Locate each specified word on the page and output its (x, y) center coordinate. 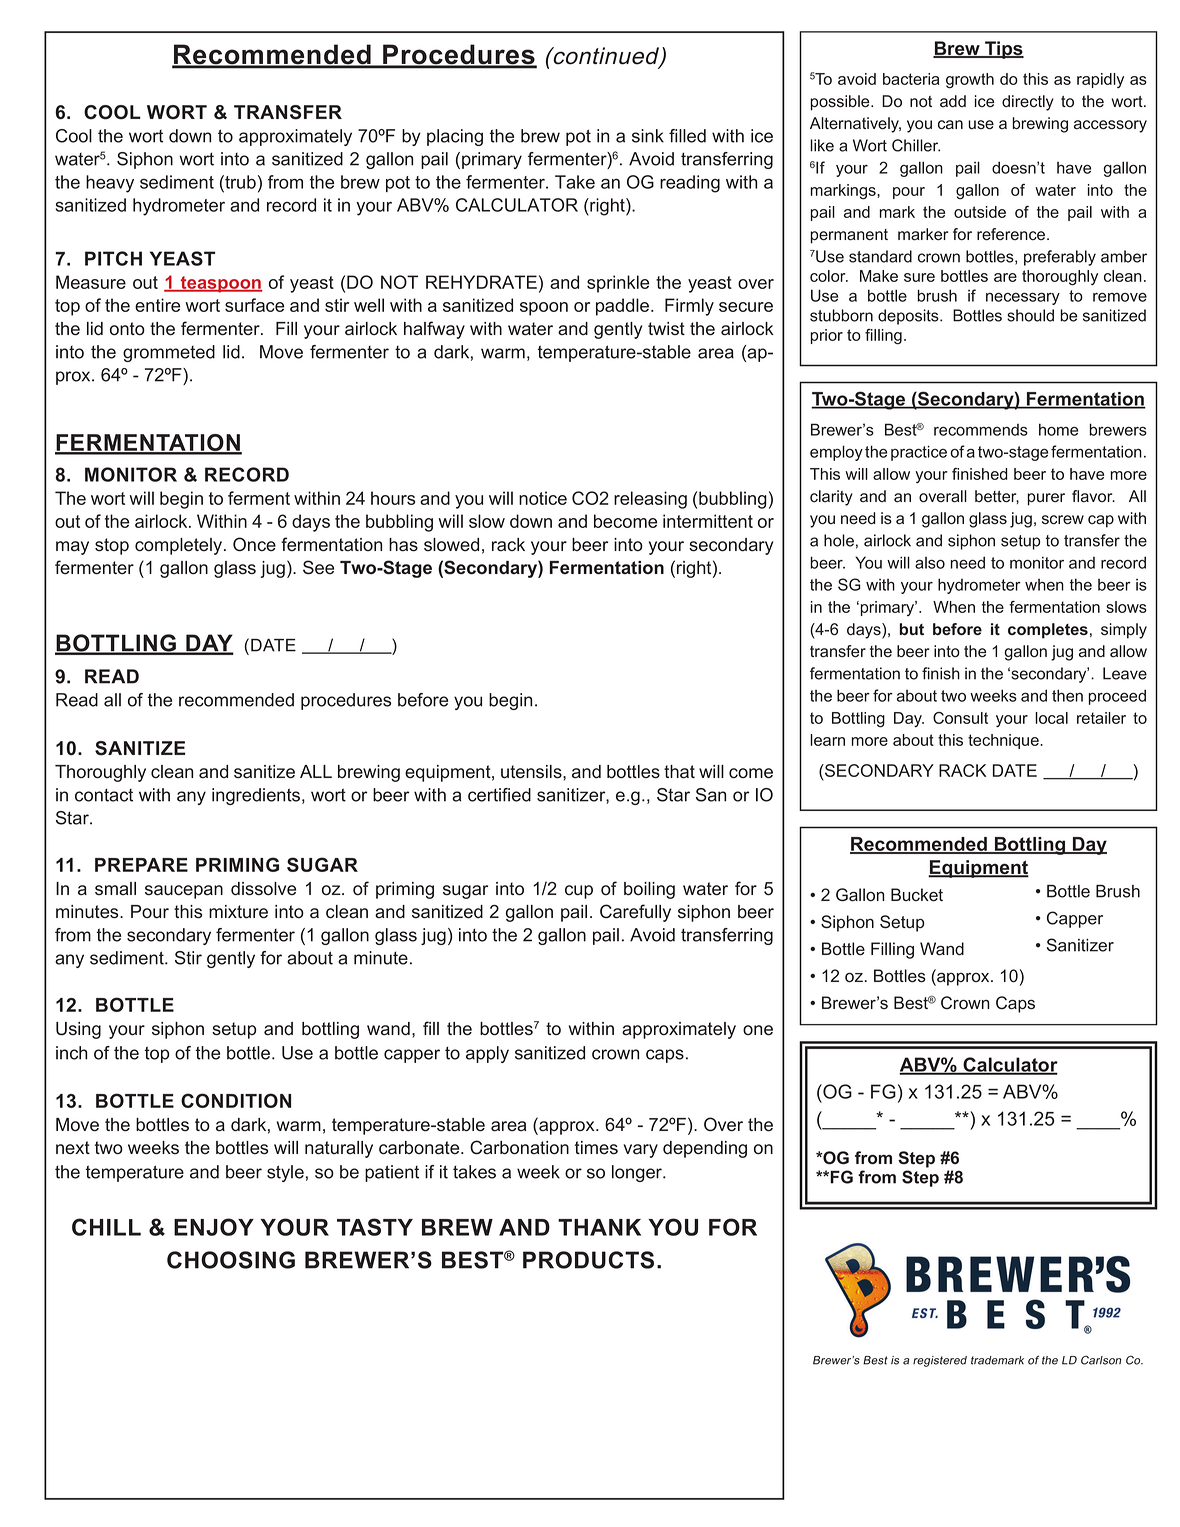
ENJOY (214, 1227)
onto (127, 329)
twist (666, 329)
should (1030, 315)
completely (180, 546)
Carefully (635, 913)
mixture (238, 912)
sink (648, 136)
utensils (532, 772)
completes (1048, 631)
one (758, 1030)
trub (239, 182)
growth (970, 81)
